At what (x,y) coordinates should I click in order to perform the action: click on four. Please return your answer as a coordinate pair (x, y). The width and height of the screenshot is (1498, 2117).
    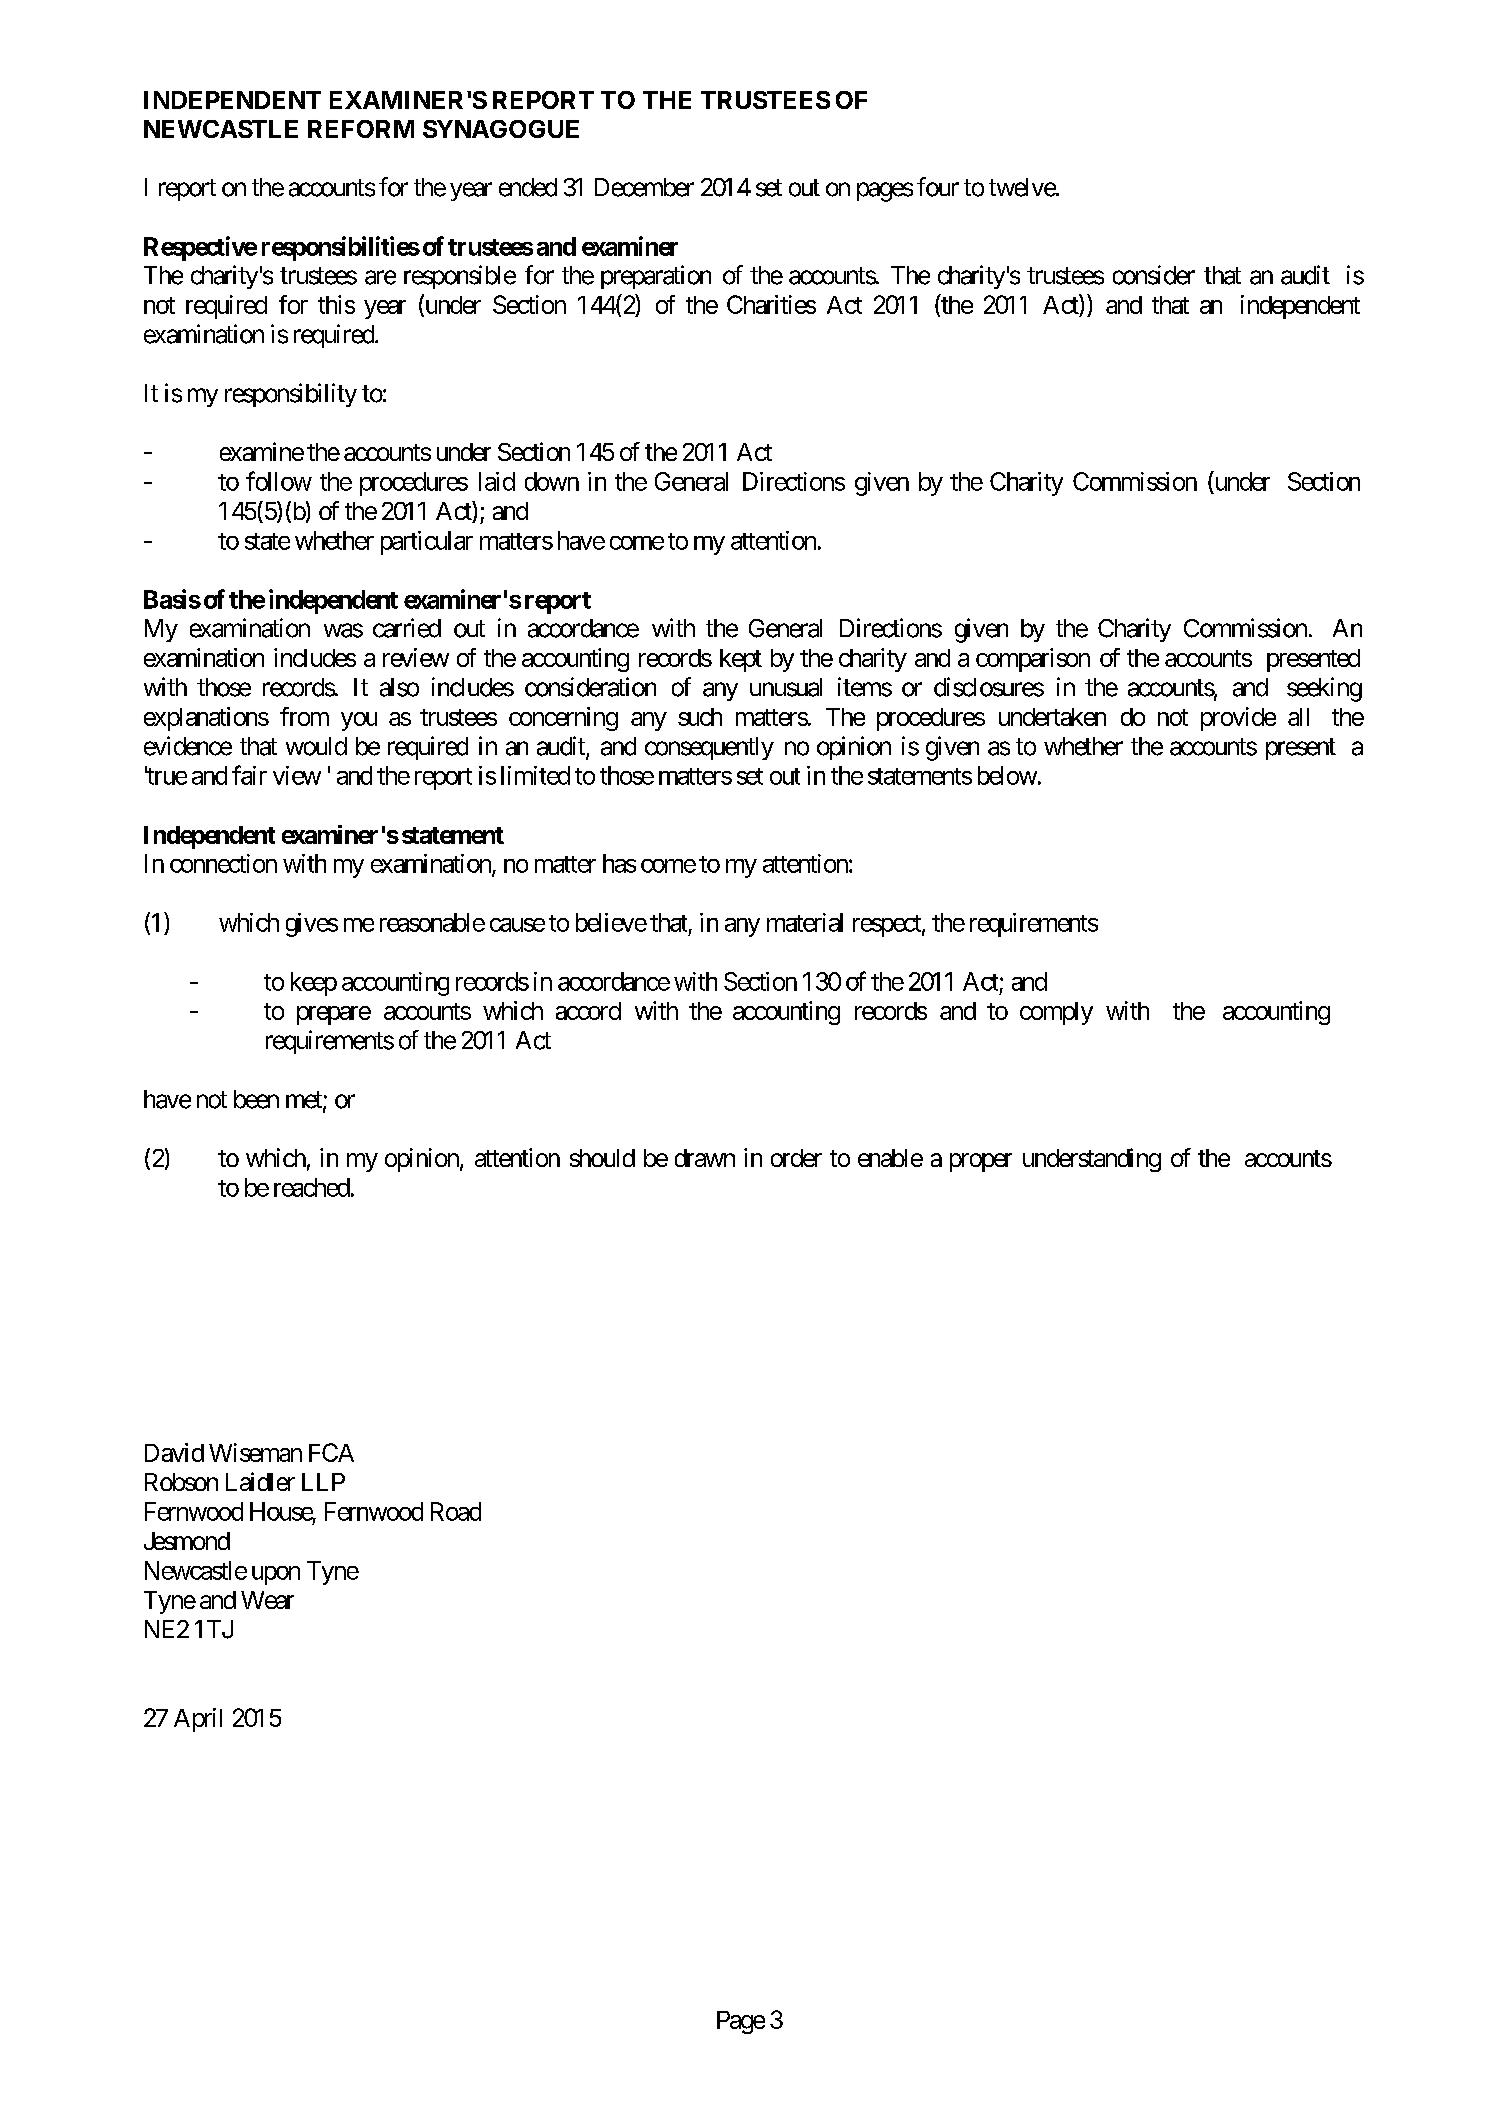
    Looking at the image, I should click on (938, 187).
